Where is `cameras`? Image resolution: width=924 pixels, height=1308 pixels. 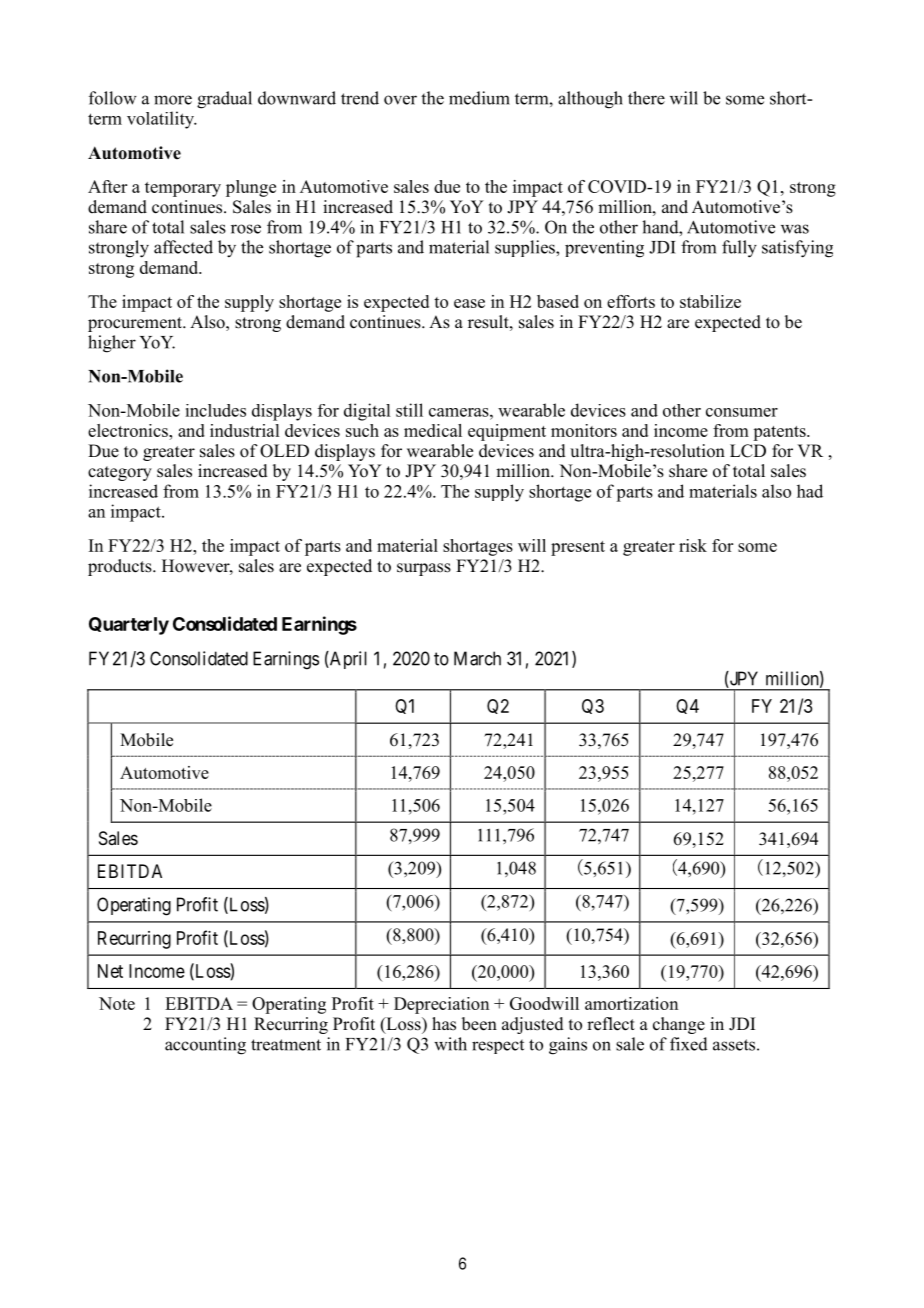 cameras is located at coordinates (460, 412).
